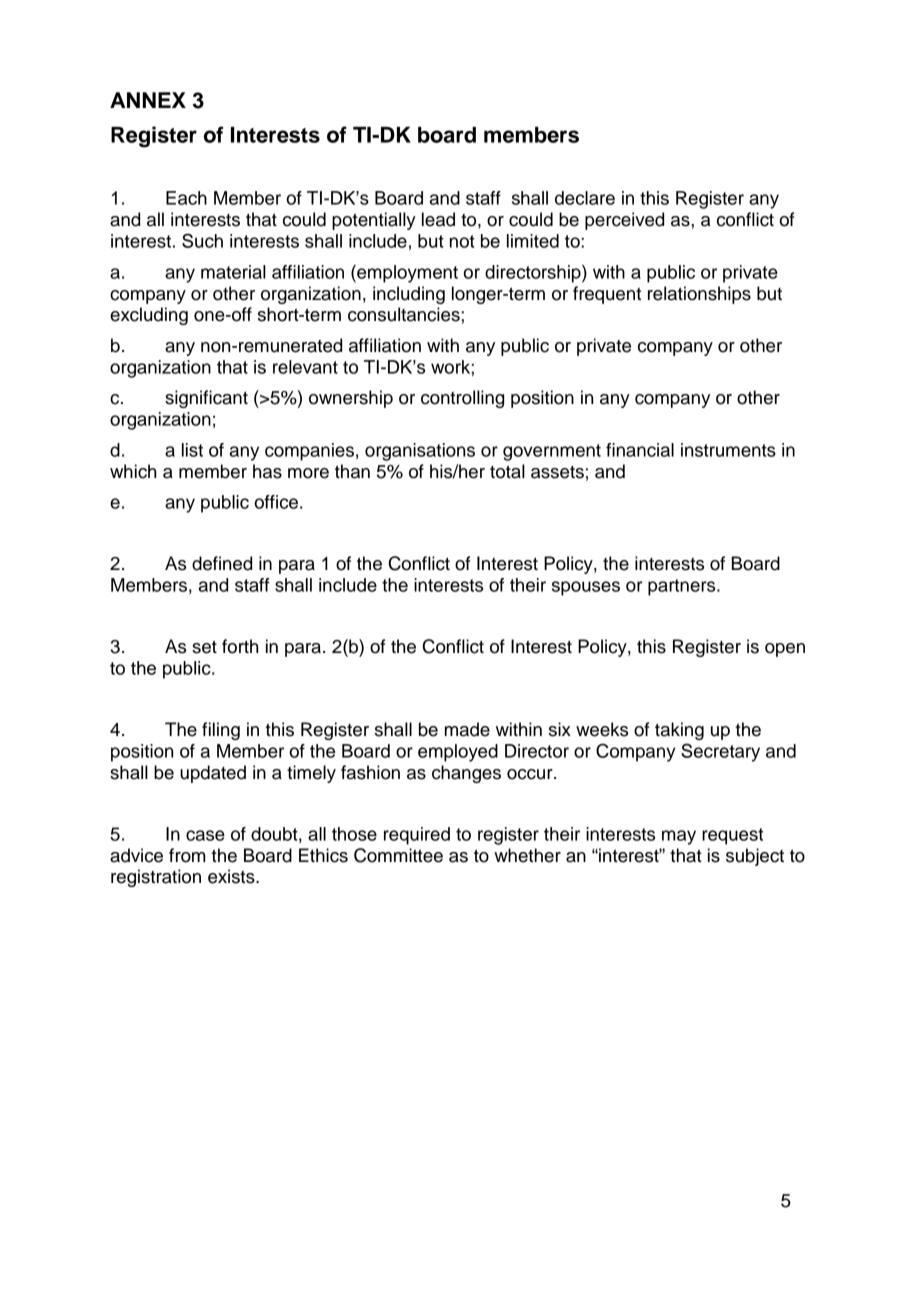 The width and height of the screenshot is (924, 1308). I want to click on total, so click(507, 471).
